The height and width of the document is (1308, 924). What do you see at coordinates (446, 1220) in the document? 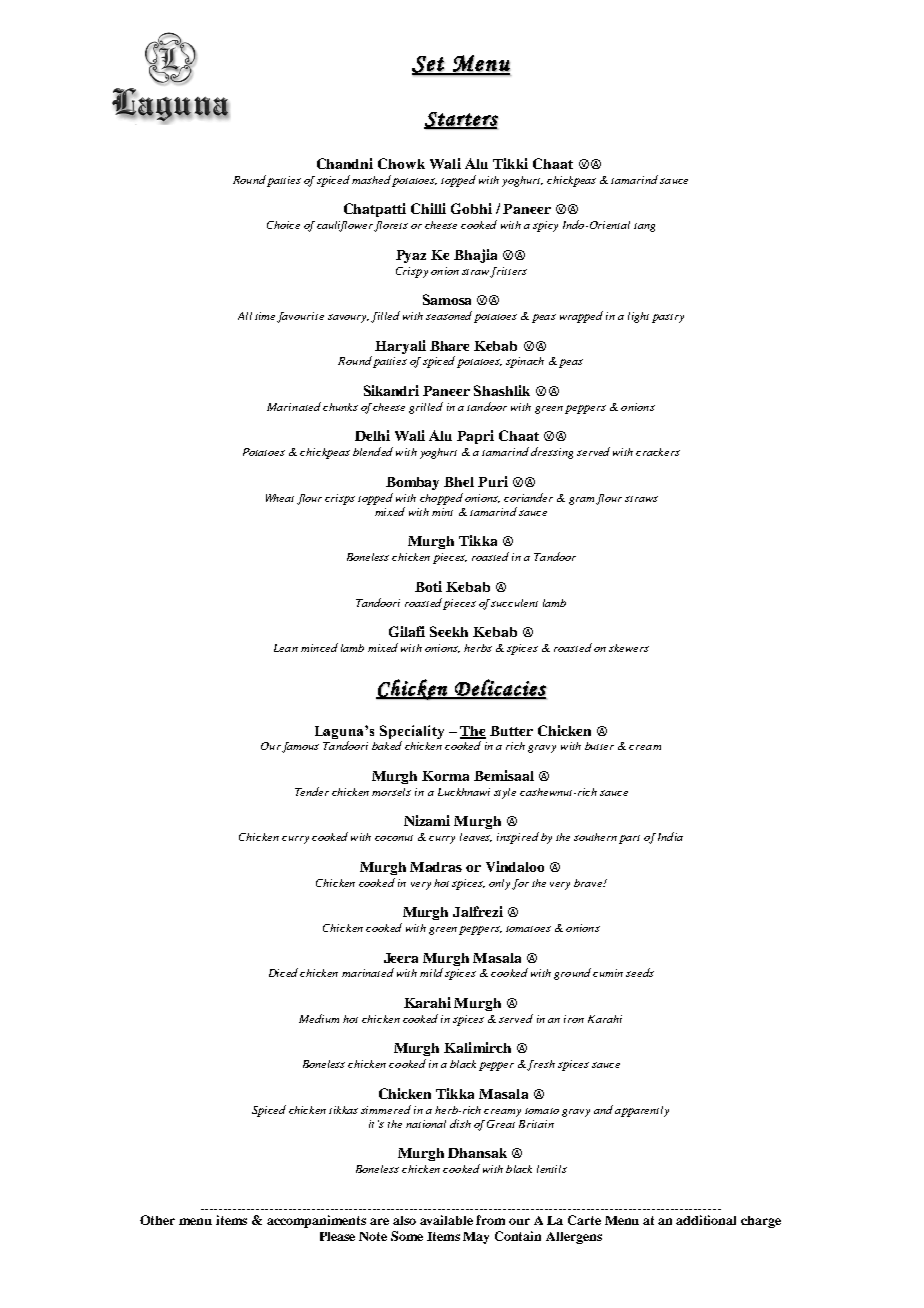
I see `available` at bounding box center [446, 1220].
